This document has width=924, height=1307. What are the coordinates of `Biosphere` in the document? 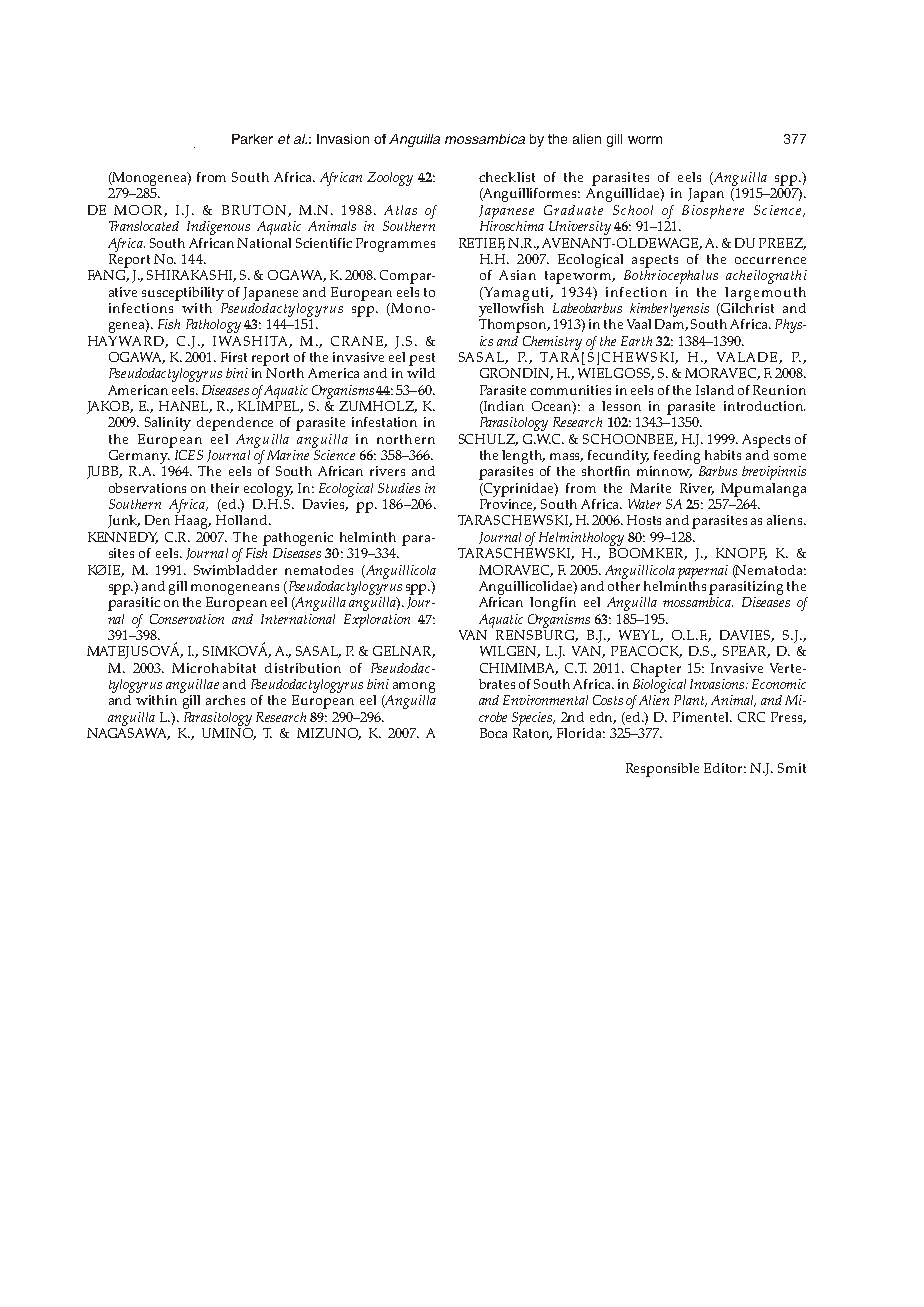 It's located at (713, 212).
